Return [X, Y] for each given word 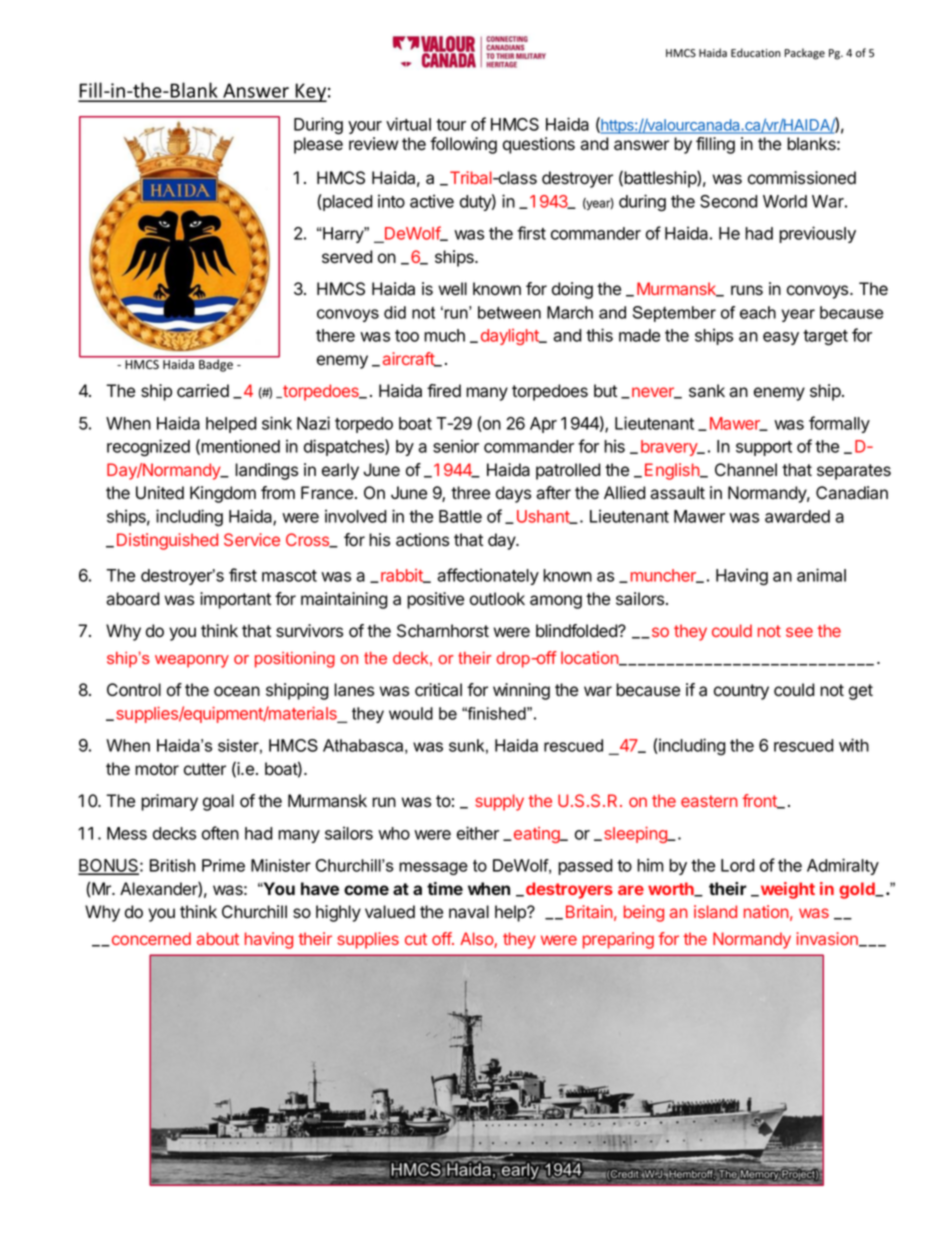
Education [756, 52]
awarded [797, 516]
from [278, 493]
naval [469, 912]
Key [310, 92]
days [513, 494]
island [715, 911]
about [218, 938]
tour [451, 125]
